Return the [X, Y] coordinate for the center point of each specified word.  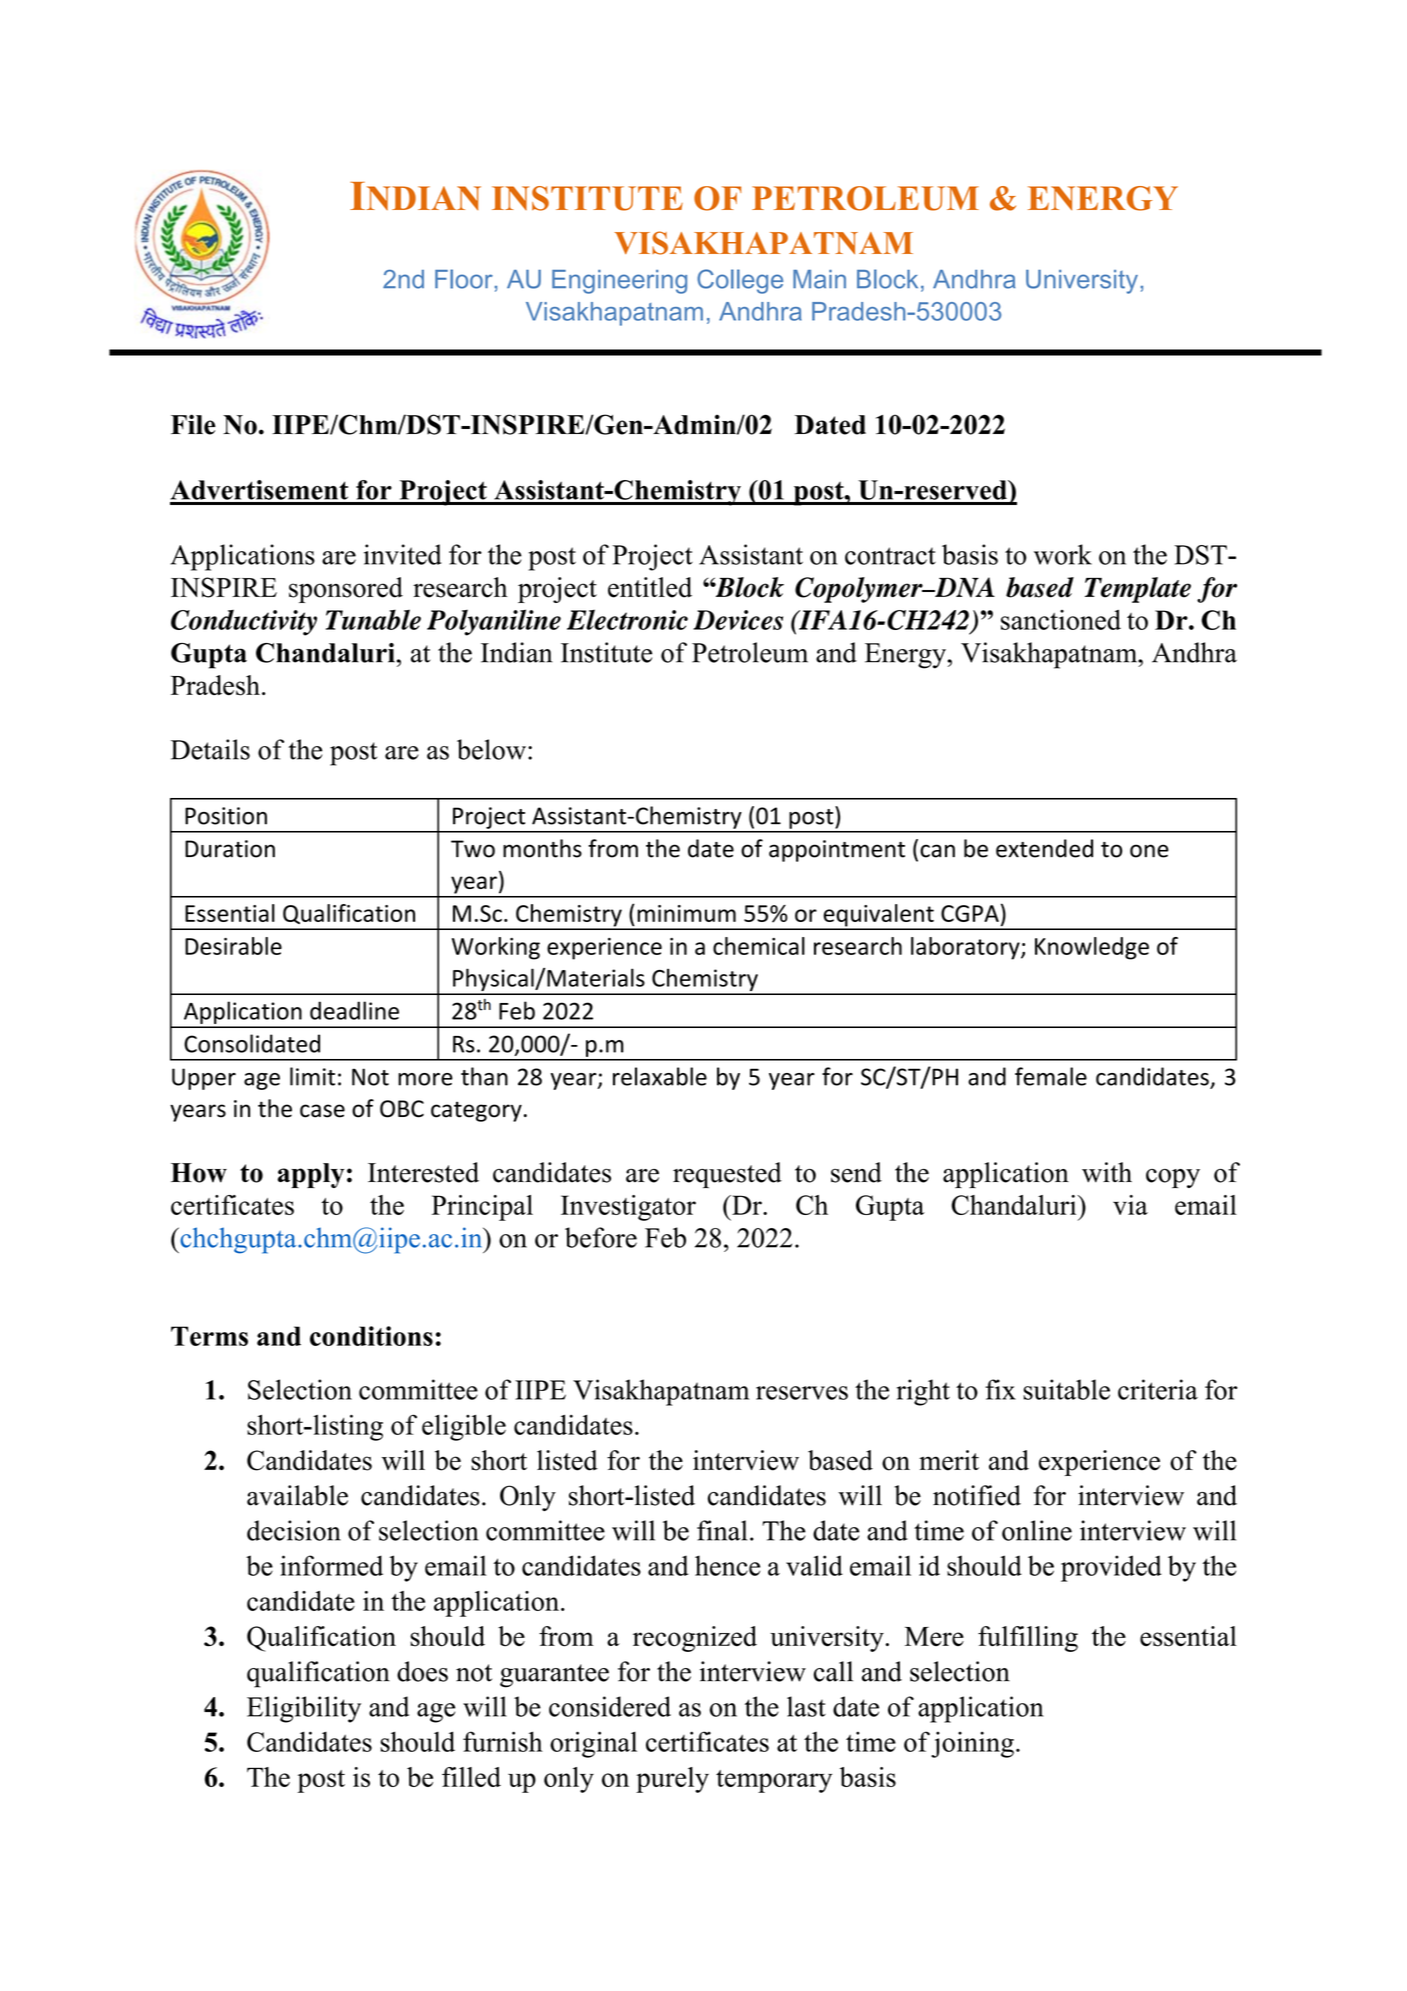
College [740, 281]
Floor [464, 279]
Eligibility [304, 1709]
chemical [759, 946]
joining [972, 1744]
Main [819, 279]
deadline [354, 1010]
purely [672, 1780]
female [1051, 1076]
